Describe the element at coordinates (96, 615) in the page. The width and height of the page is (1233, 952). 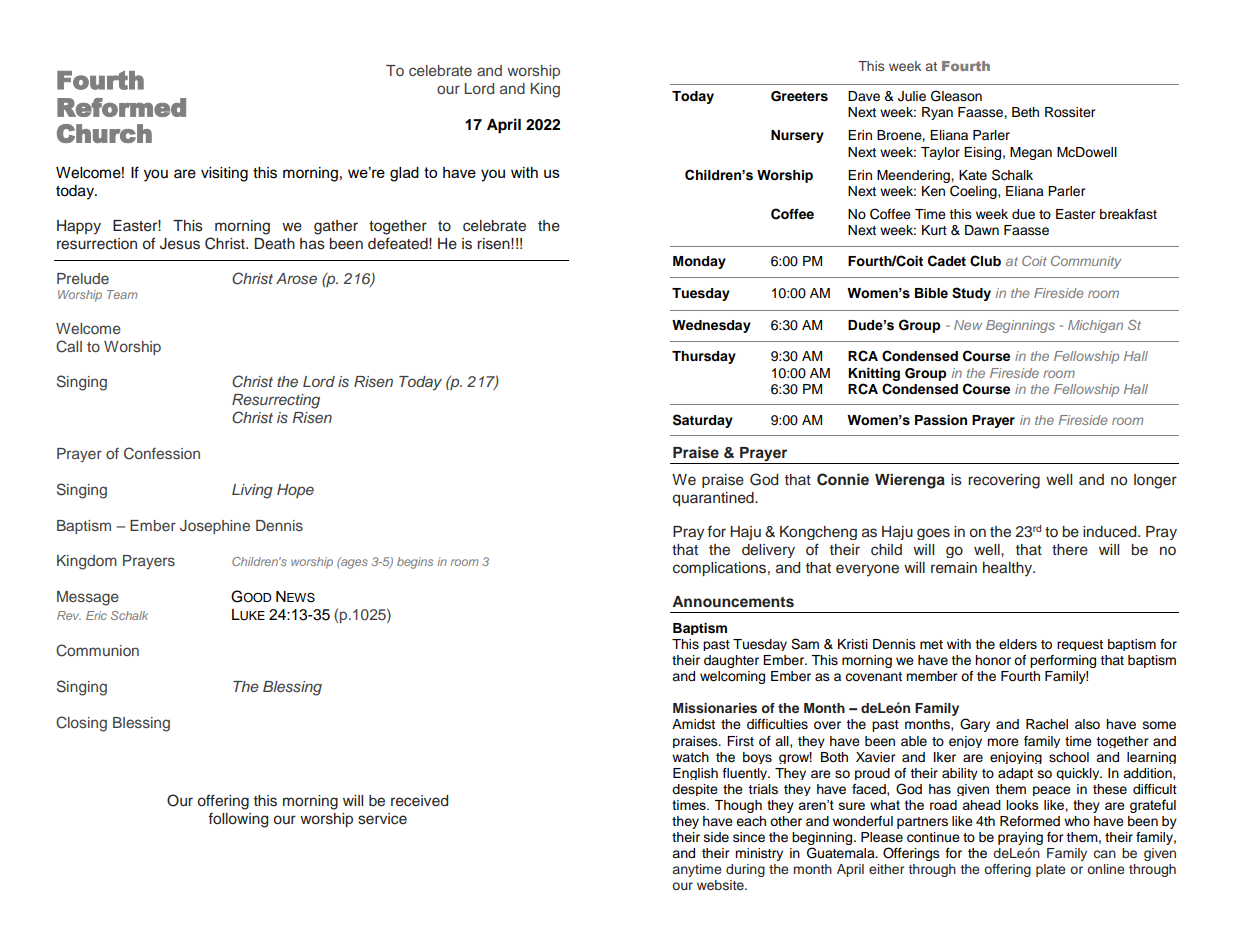
I see `Eric` at that location.
